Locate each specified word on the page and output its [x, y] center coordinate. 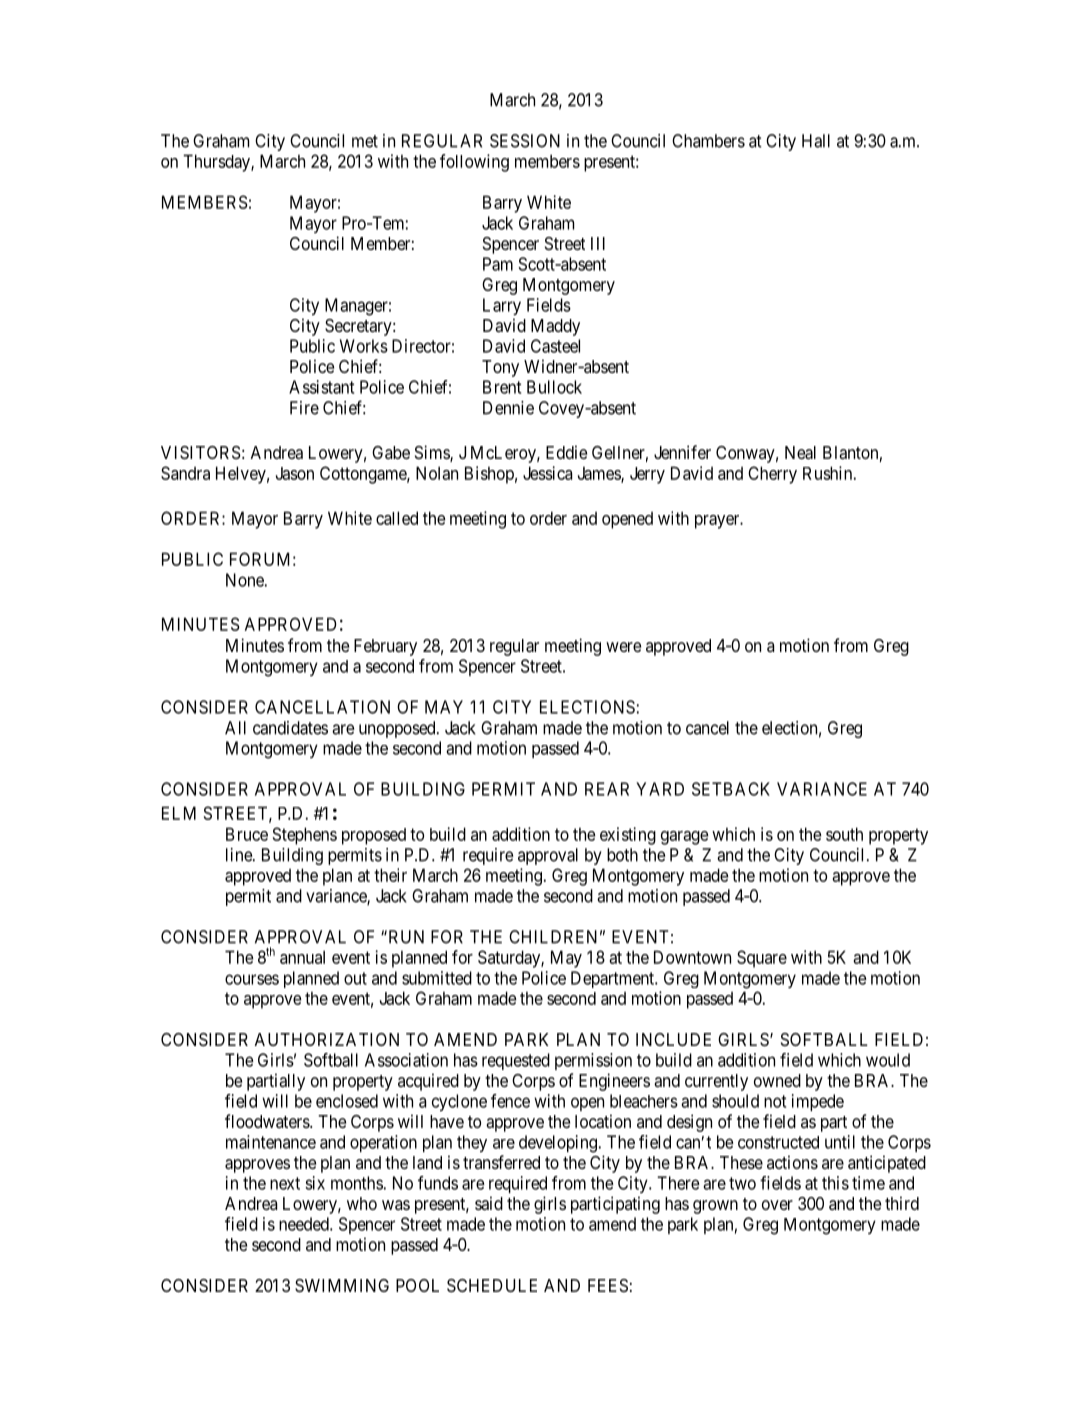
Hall [816, 141]
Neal [800, 453]
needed [305, 1224]
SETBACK [731, 789]
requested [516, 1061]
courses [252, 979]
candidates [290, 728]
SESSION [525, 141]
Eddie [566, 452]
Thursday [217, 163]
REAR [607, 789]
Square [762, 959]
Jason [295, 473]
